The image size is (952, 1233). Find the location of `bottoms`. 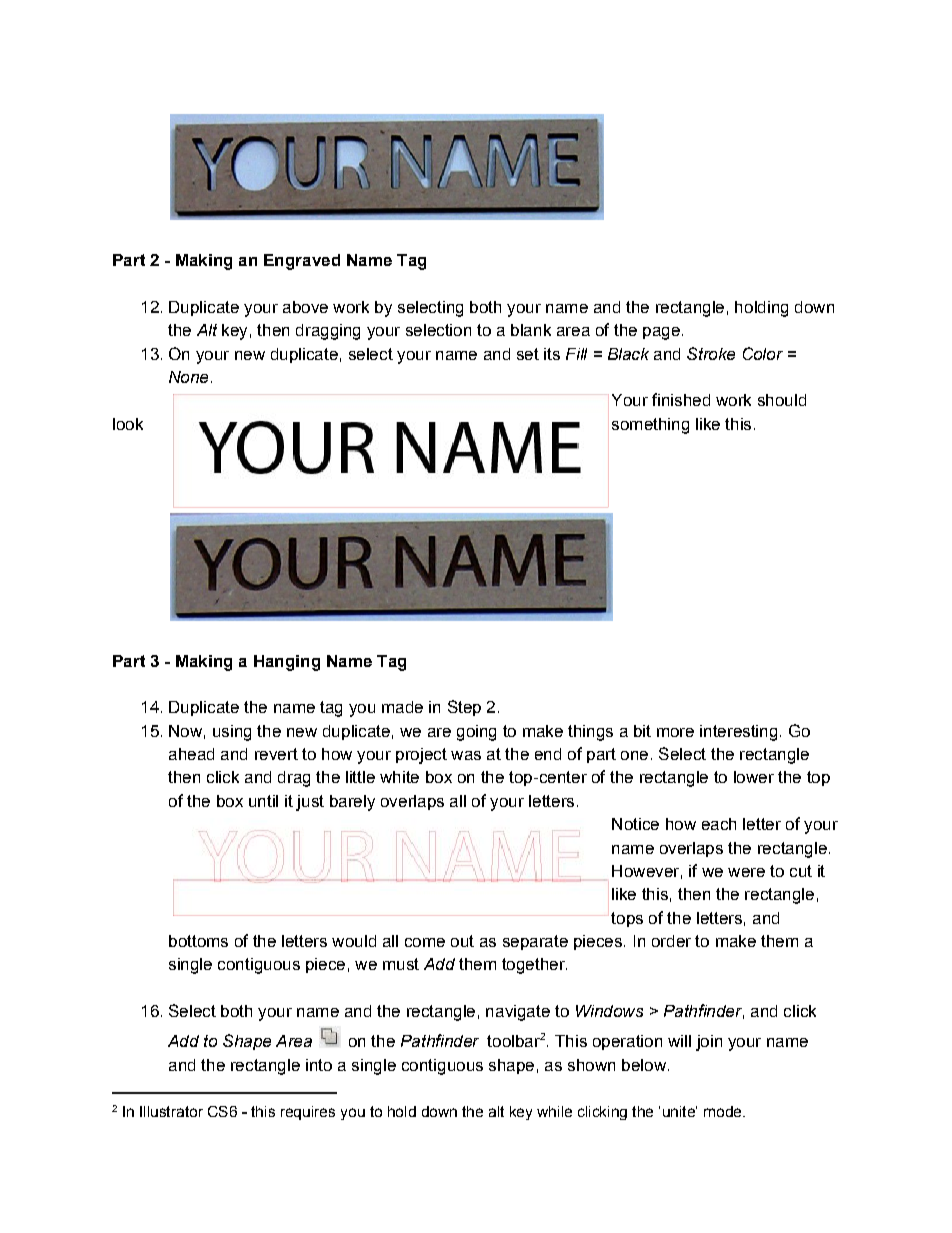

bottoms is located at coordinates (198, 941).
